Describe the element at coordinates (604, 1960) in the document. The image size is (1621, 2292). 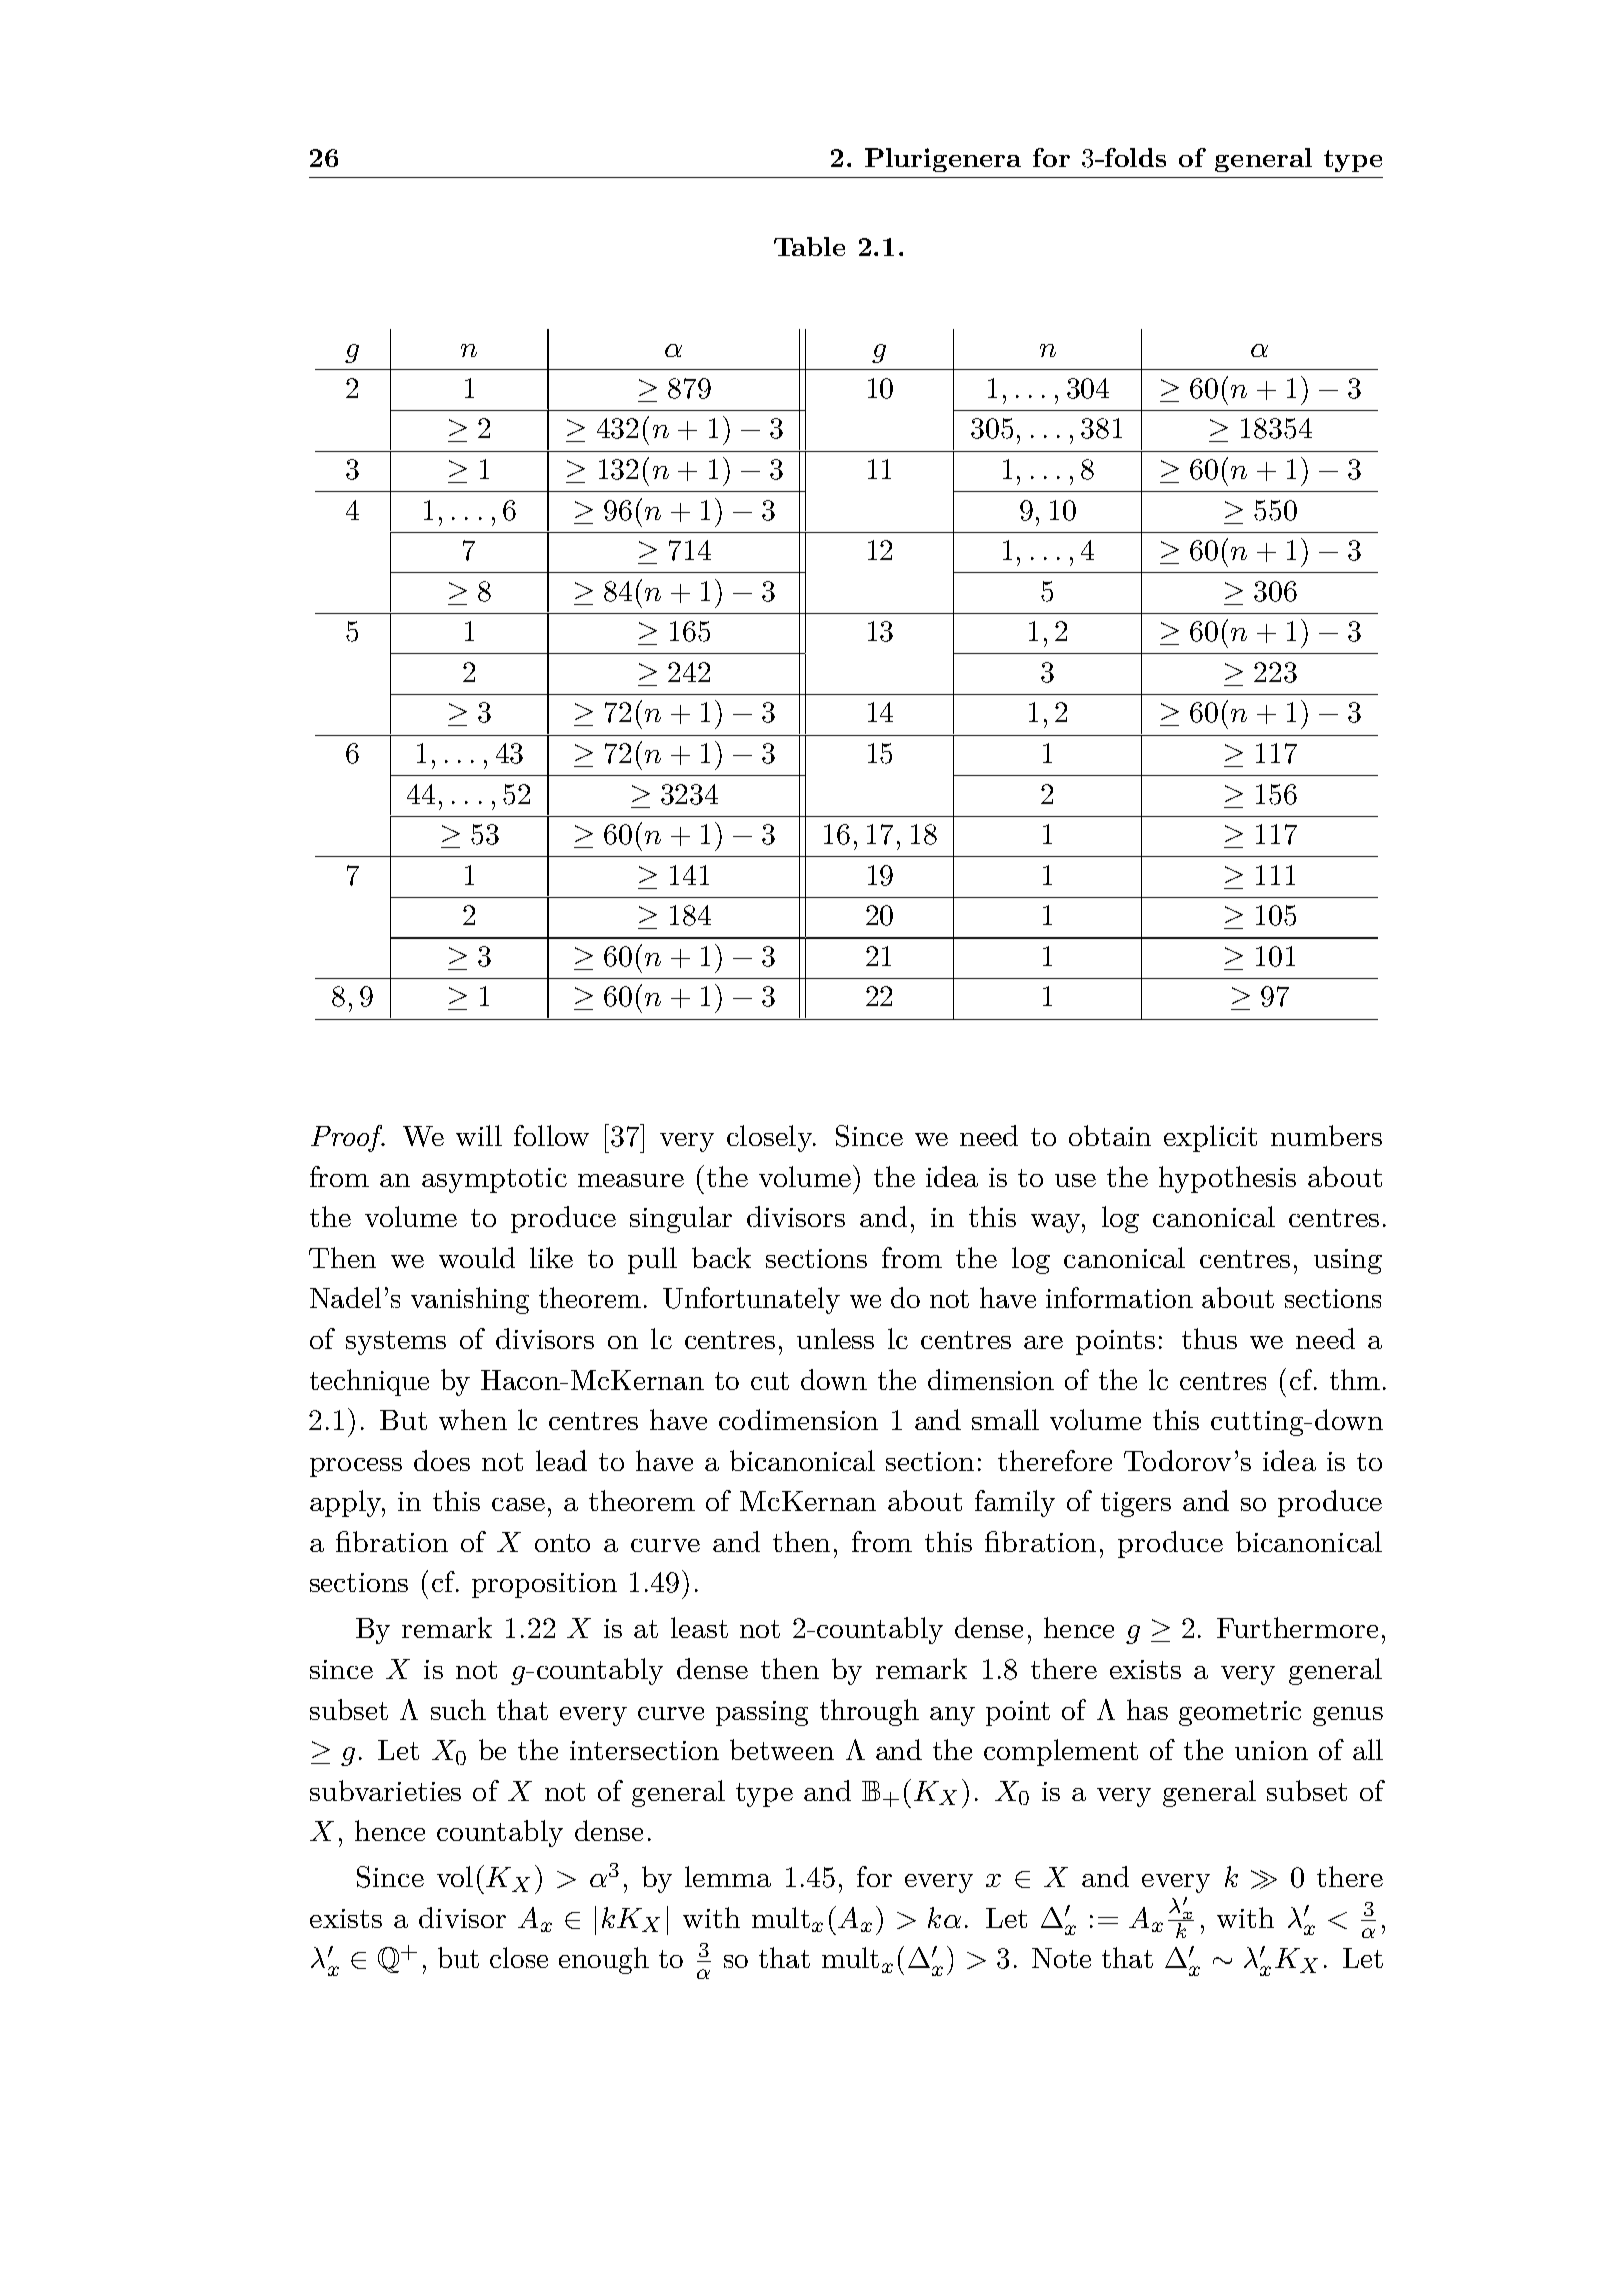
I see `enough` at that location.
